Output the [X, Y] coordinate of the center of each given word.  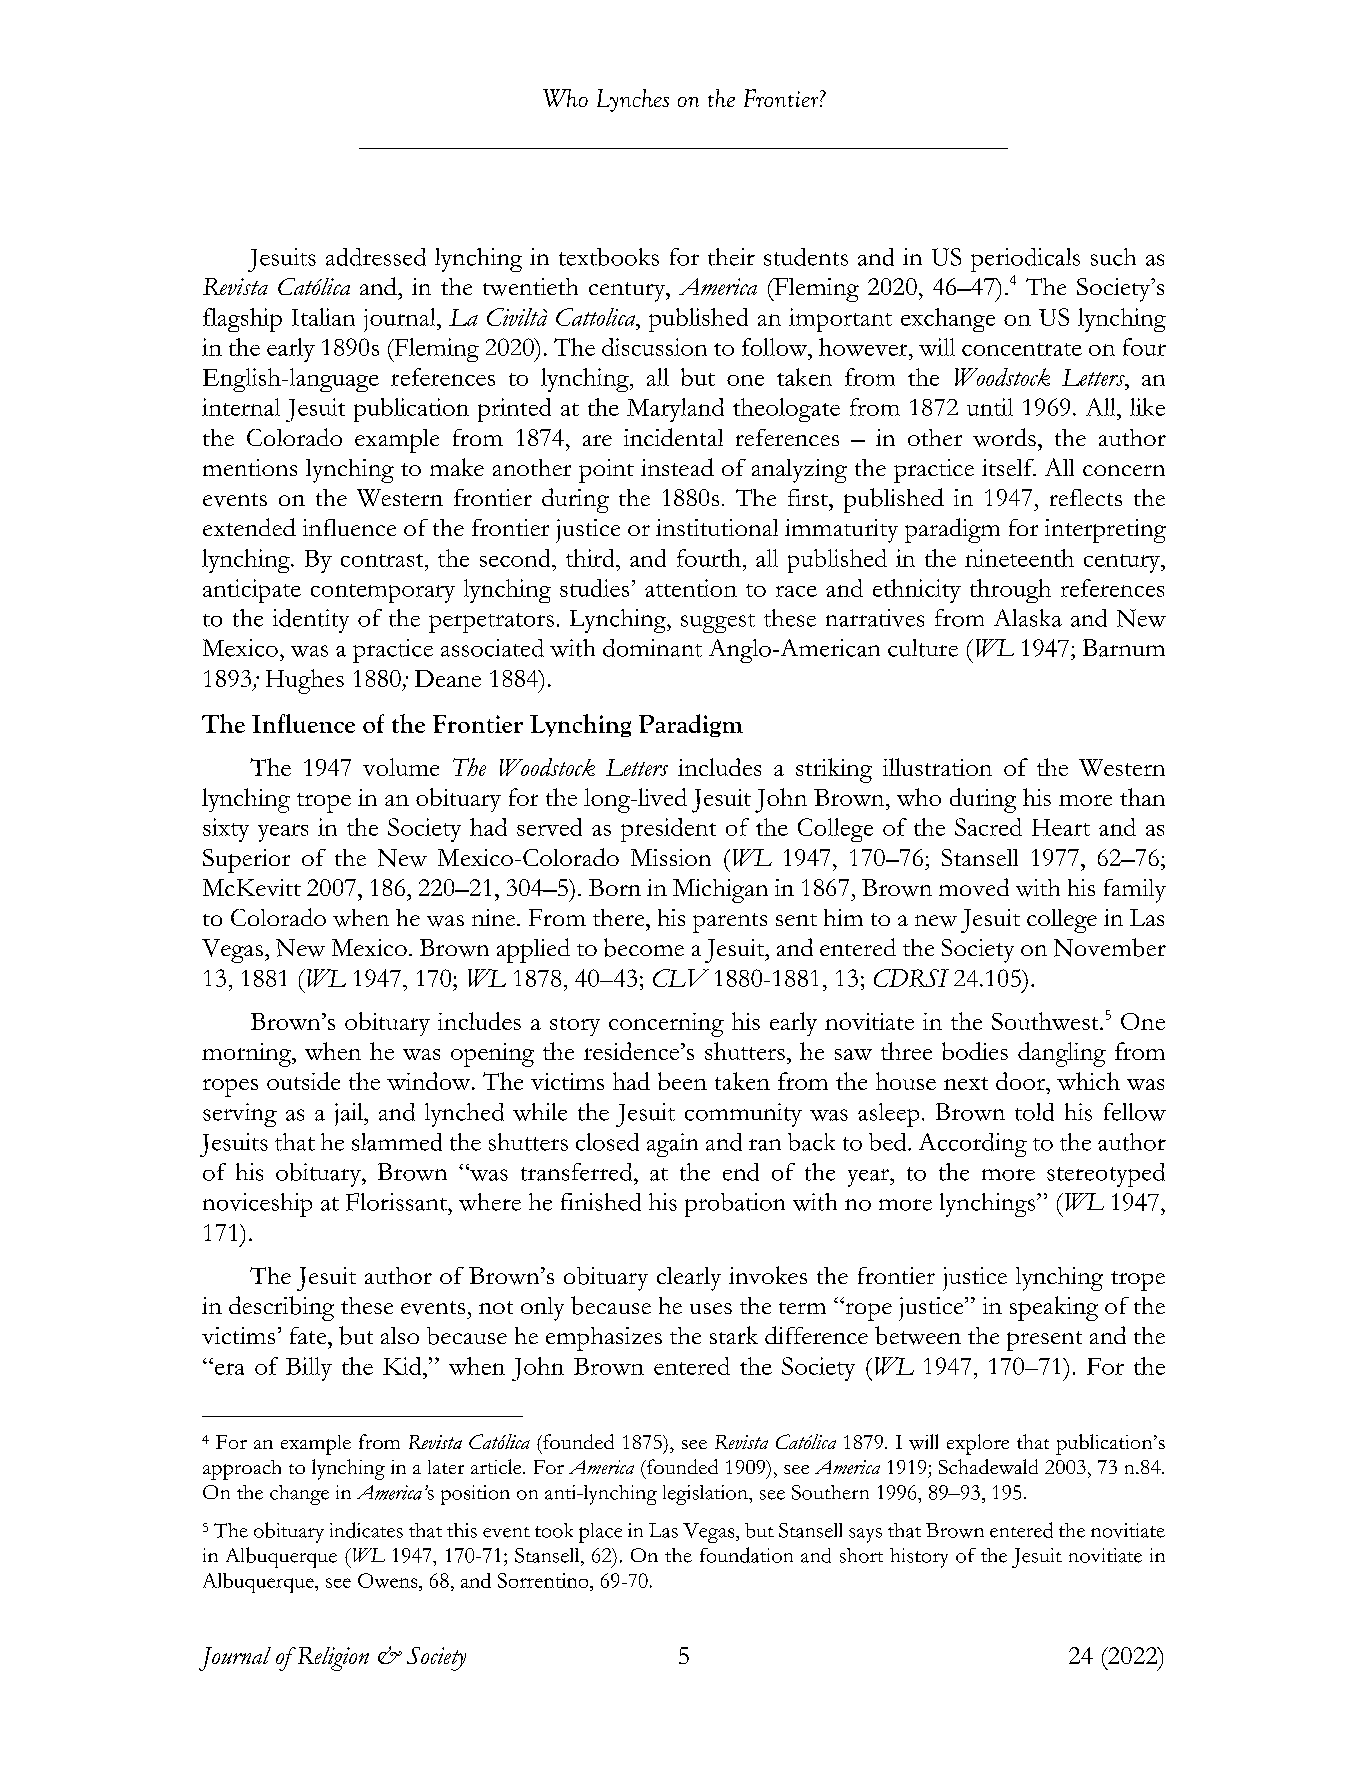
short [861, 1555]
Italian [323, 317]
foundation [746, 1555]
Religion [332, 1659]
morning [248, 1055]
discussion [654, 347]
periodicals [1025, 260]
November [1110, 947]
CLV [681, 978]
